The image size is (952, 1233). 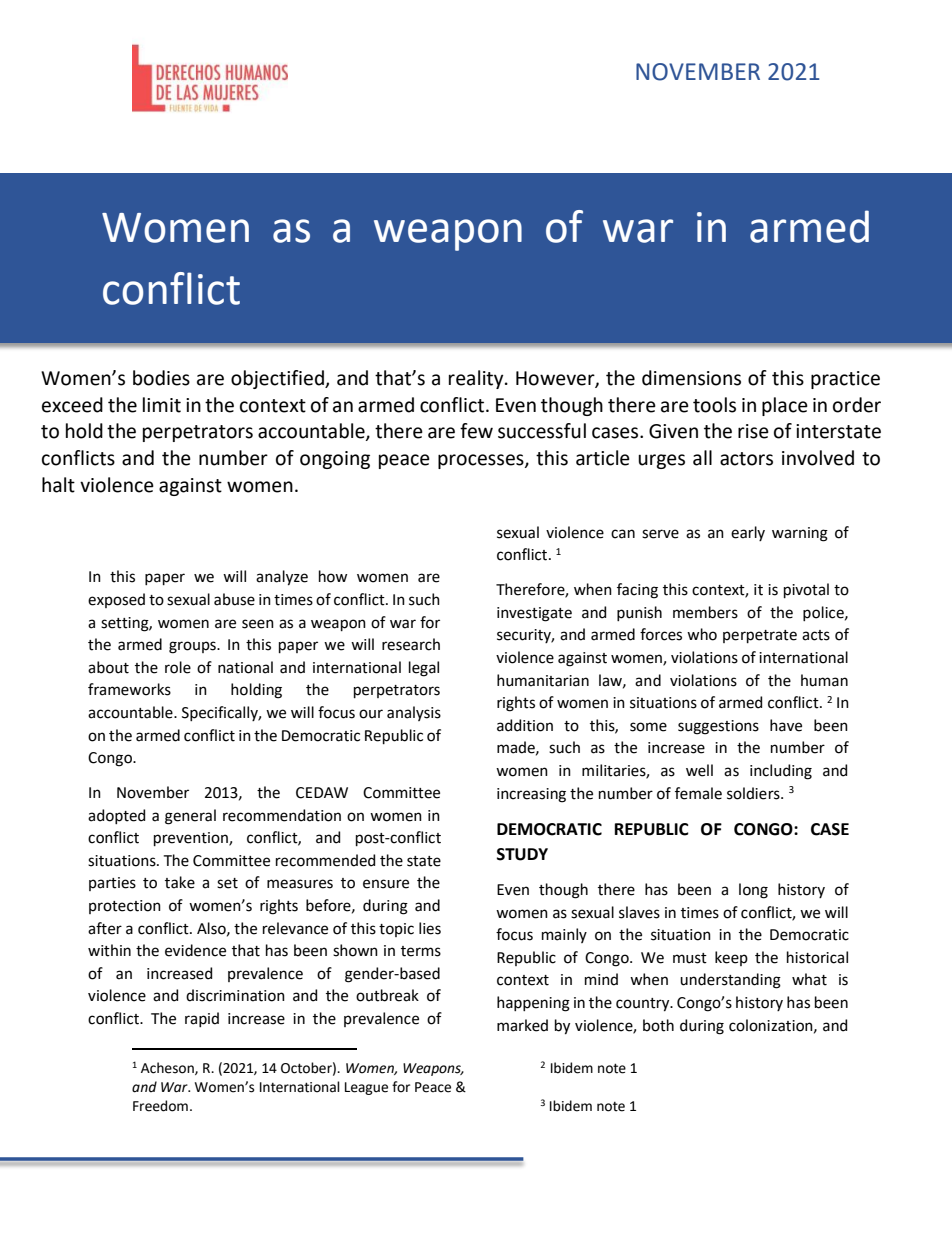 I want to click on League, so click(x=366, y=1088).
